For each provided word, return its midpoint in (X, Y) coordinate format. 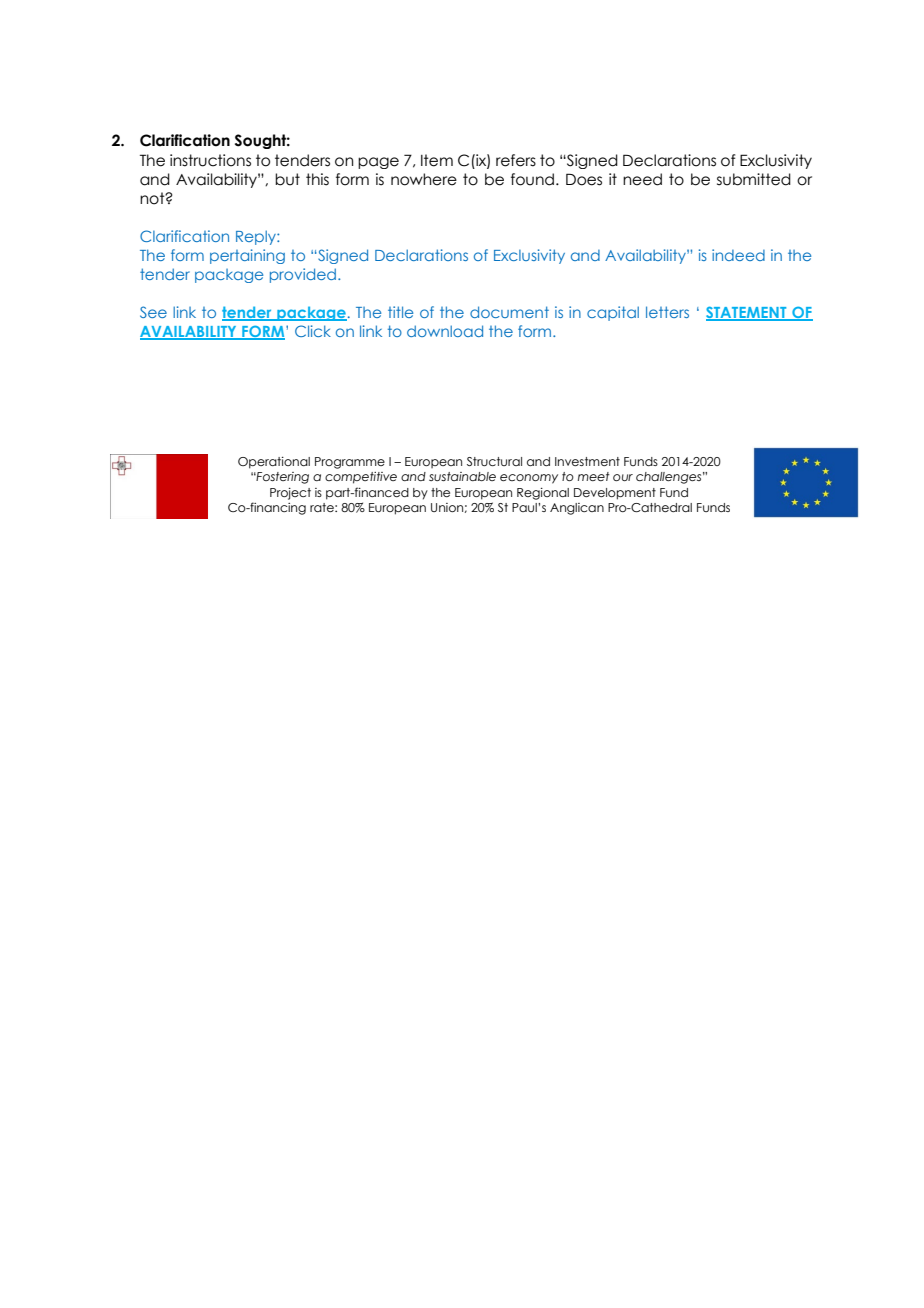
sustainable (462, 476)
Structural (494, 461)
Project (290, 494)
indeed (738, 255)
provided (303, 275)
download (445, 331)
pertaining (247, 256)
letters (667, 312)
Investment (587, 461)
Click (313, 331)
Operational (274, 463)
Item (437, 160)
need (642, 179)
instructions (210, 160)
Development (615, 494)
